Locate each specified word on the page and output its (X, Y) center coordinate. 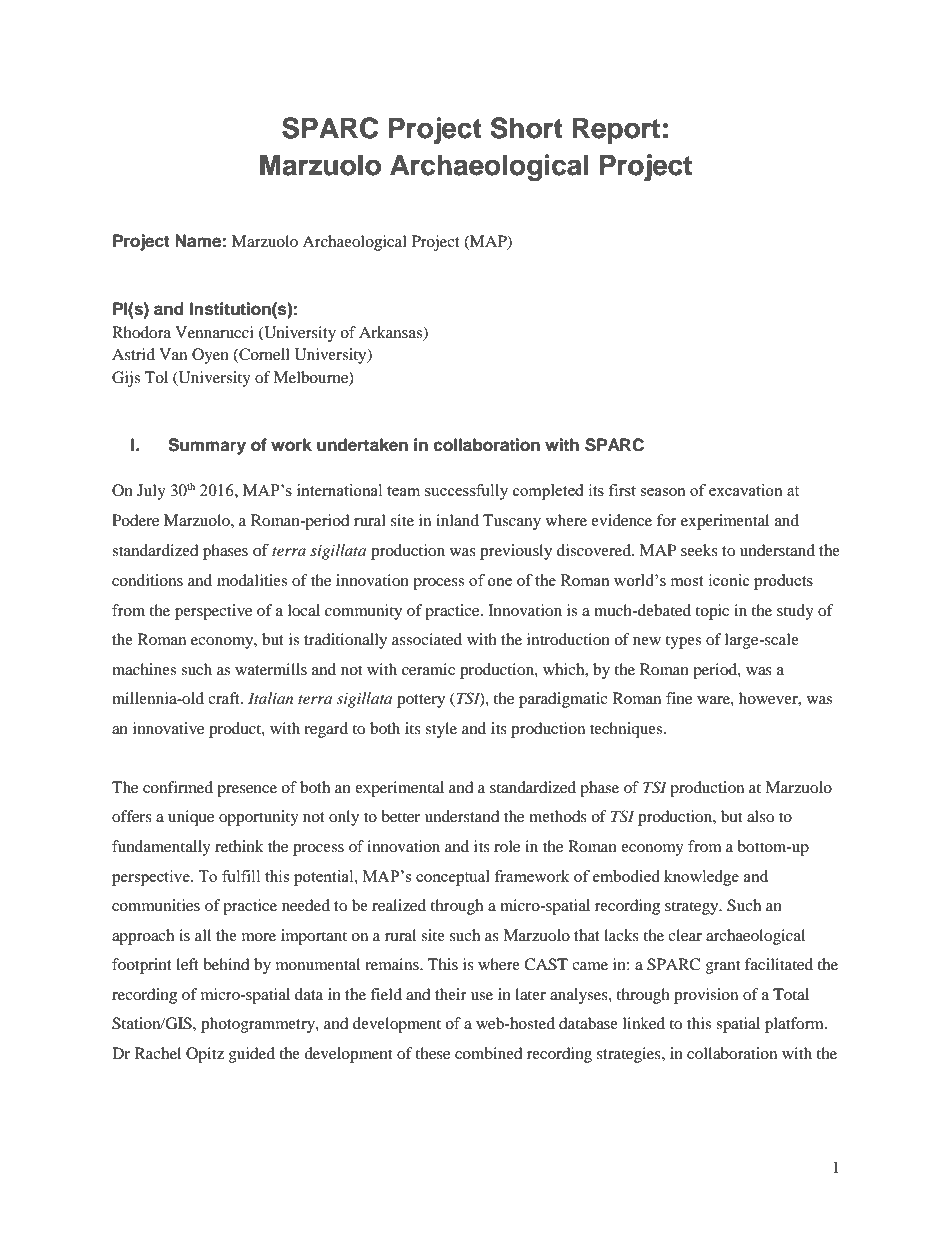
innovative (168, 728)
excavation (746, 490)
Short (526, 128)
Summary (207, 446)
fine (679, 698)
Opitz (205, 1055)
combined (489, 1053)
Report (616, 131)
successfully (466, 492)
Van (173, 354)
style (441, 730)
